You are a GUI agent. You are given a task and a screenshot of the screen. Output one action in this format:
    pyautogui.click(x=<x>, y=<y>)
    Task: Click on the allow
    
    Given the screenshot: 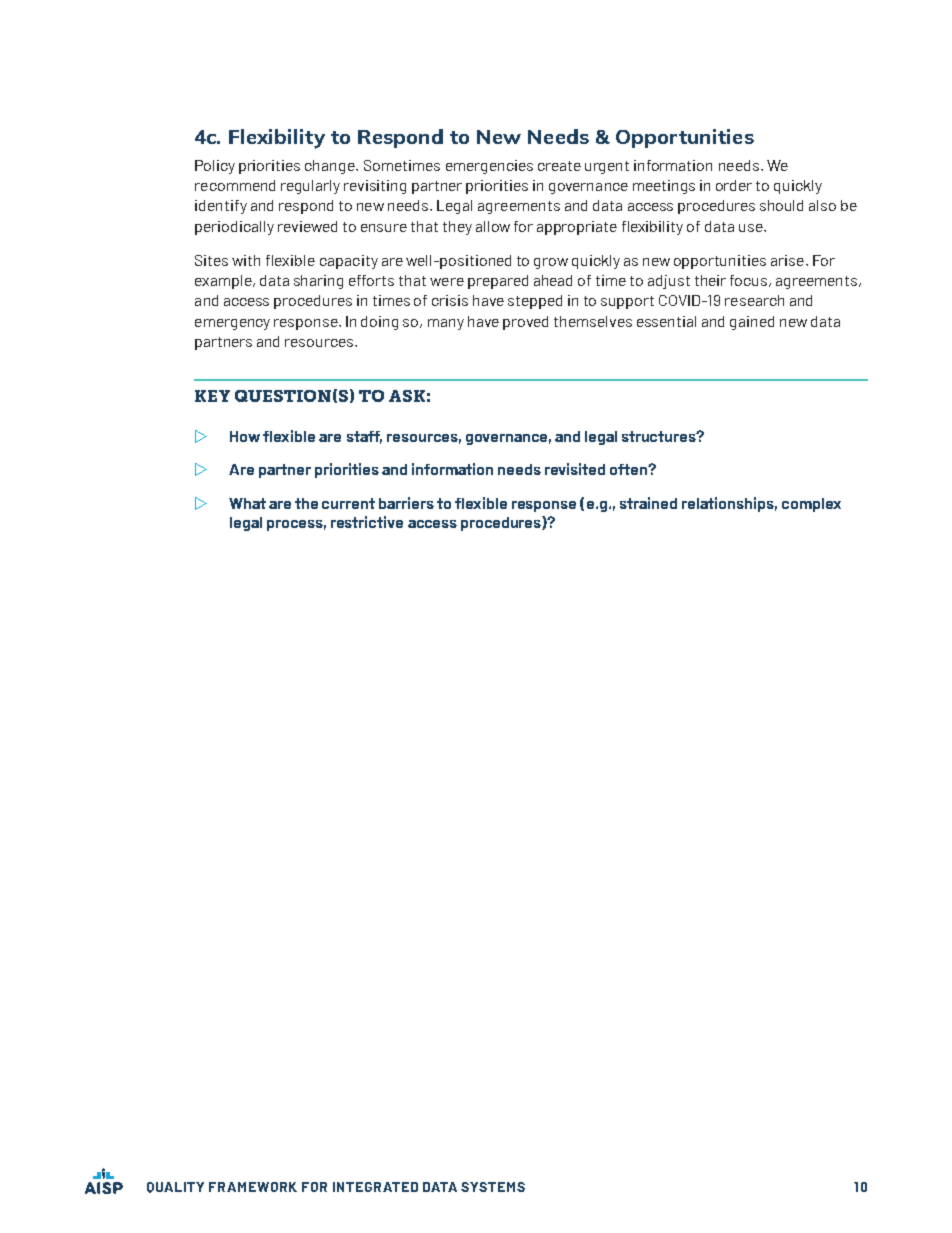 What is the action you would take?
    pyautogui.click(x=493, y=226)
